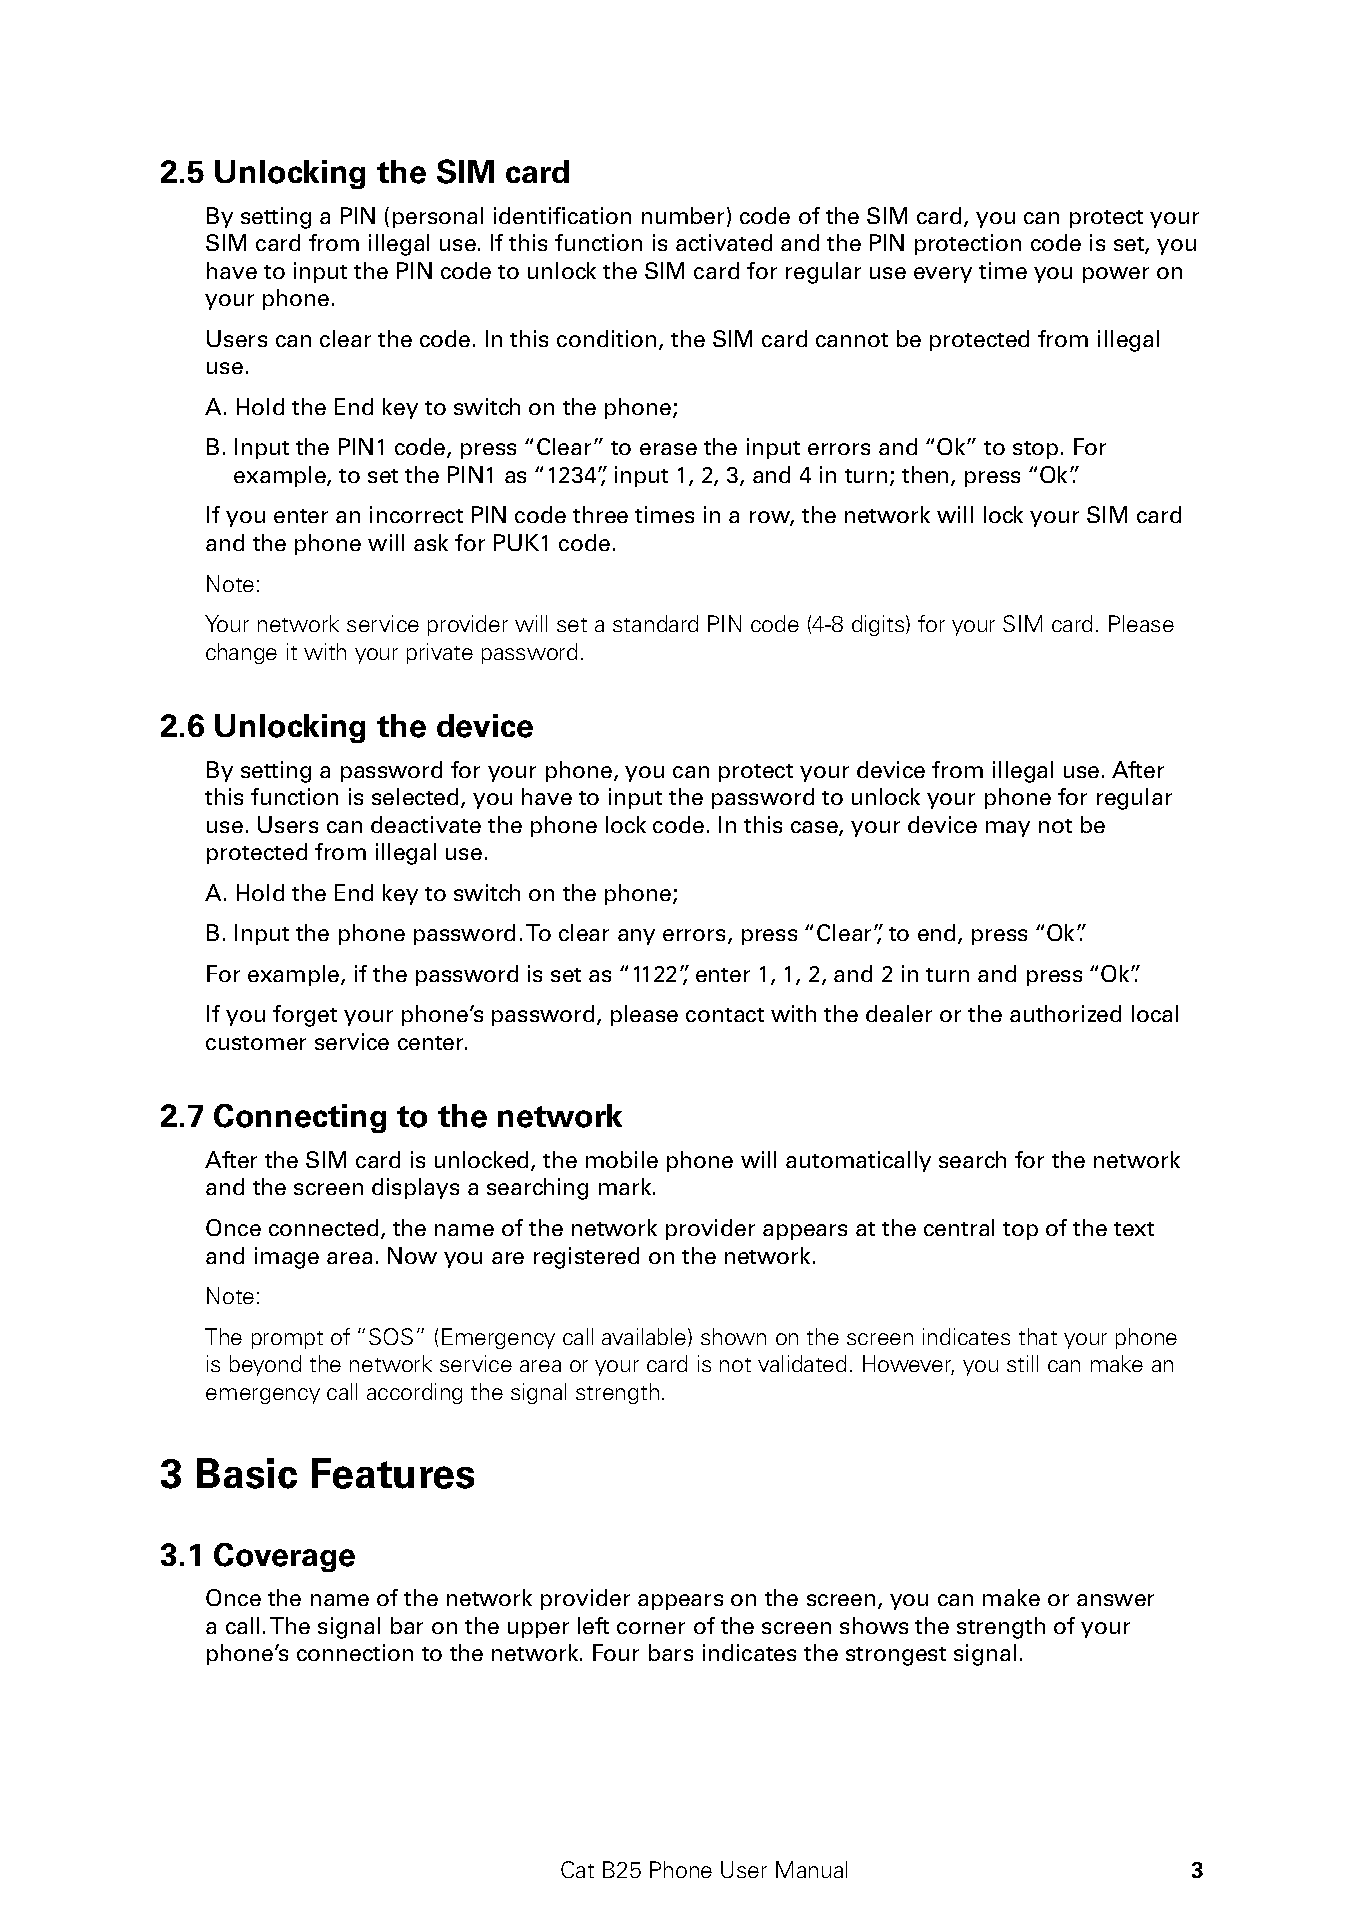 The width and height of the screenshot is (1365, 1931). I want to click on Manual, so click(811, 1869).
